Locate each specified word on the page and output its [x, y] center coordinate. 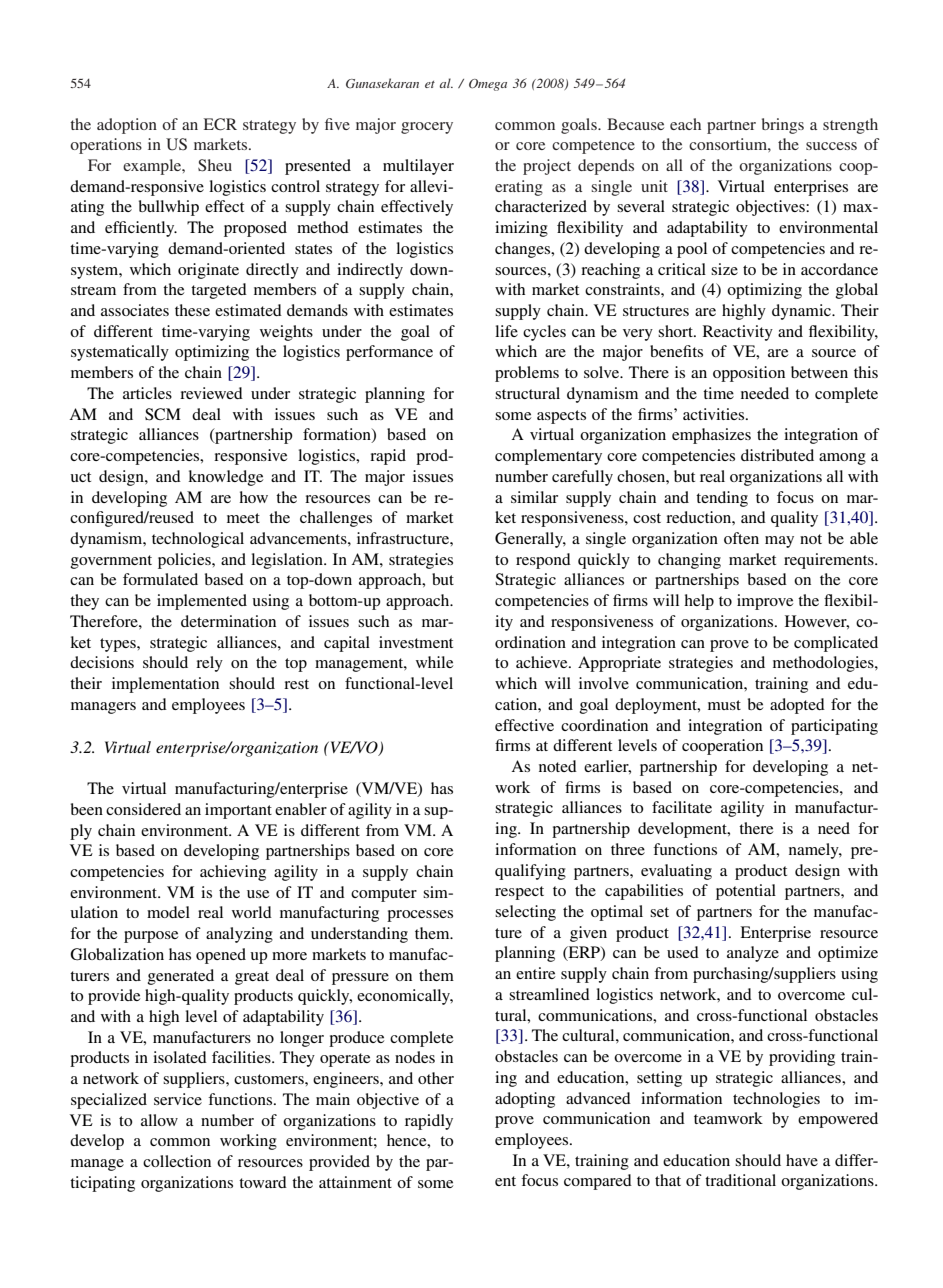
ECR [220, 124]
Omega [488, 85]
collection [177, 1161]
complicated [836, 644]
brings [783, 126]
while [434, 662]
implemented [202, 602]
